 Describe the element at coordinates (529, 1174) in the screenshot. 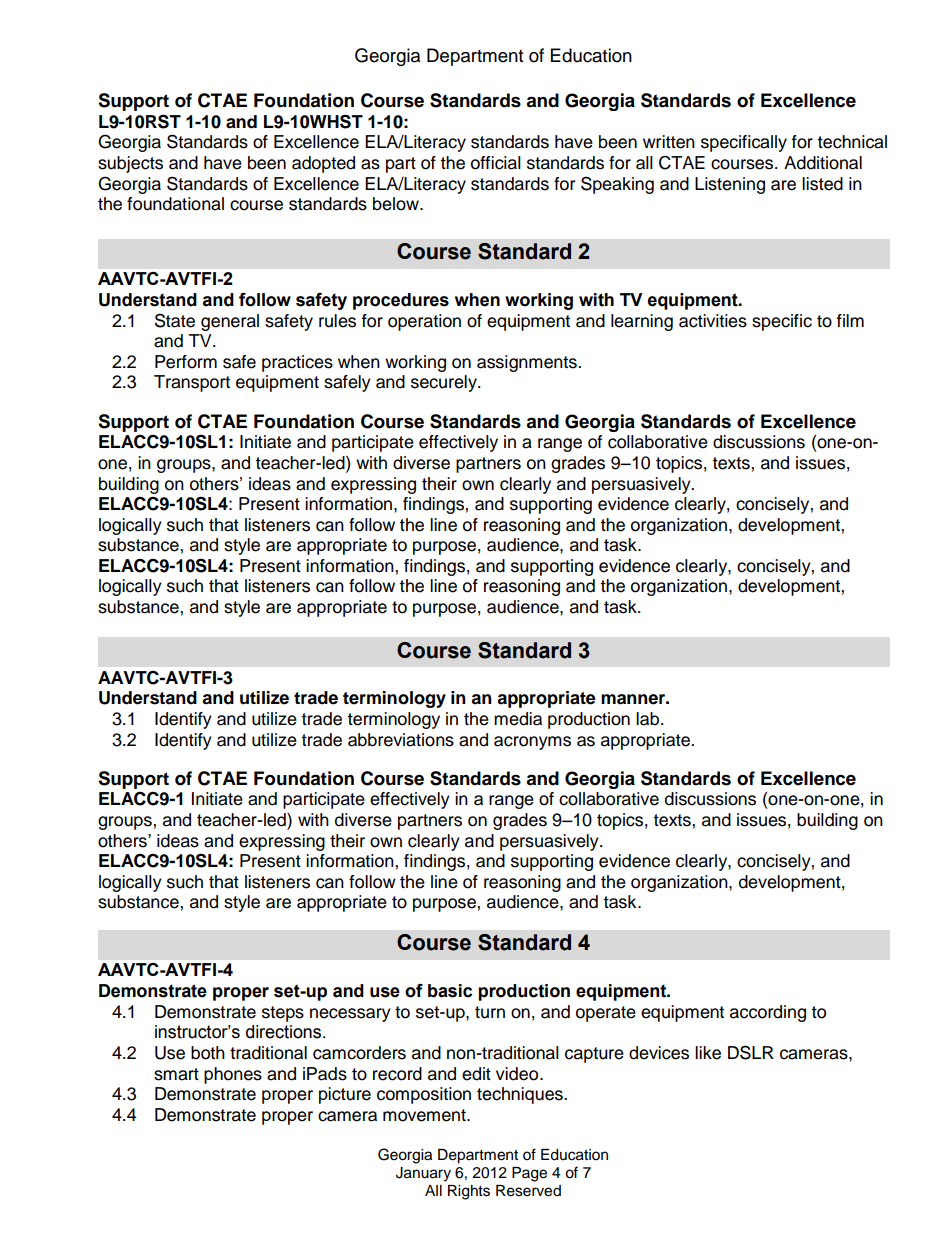

I see `Page` at that location.
